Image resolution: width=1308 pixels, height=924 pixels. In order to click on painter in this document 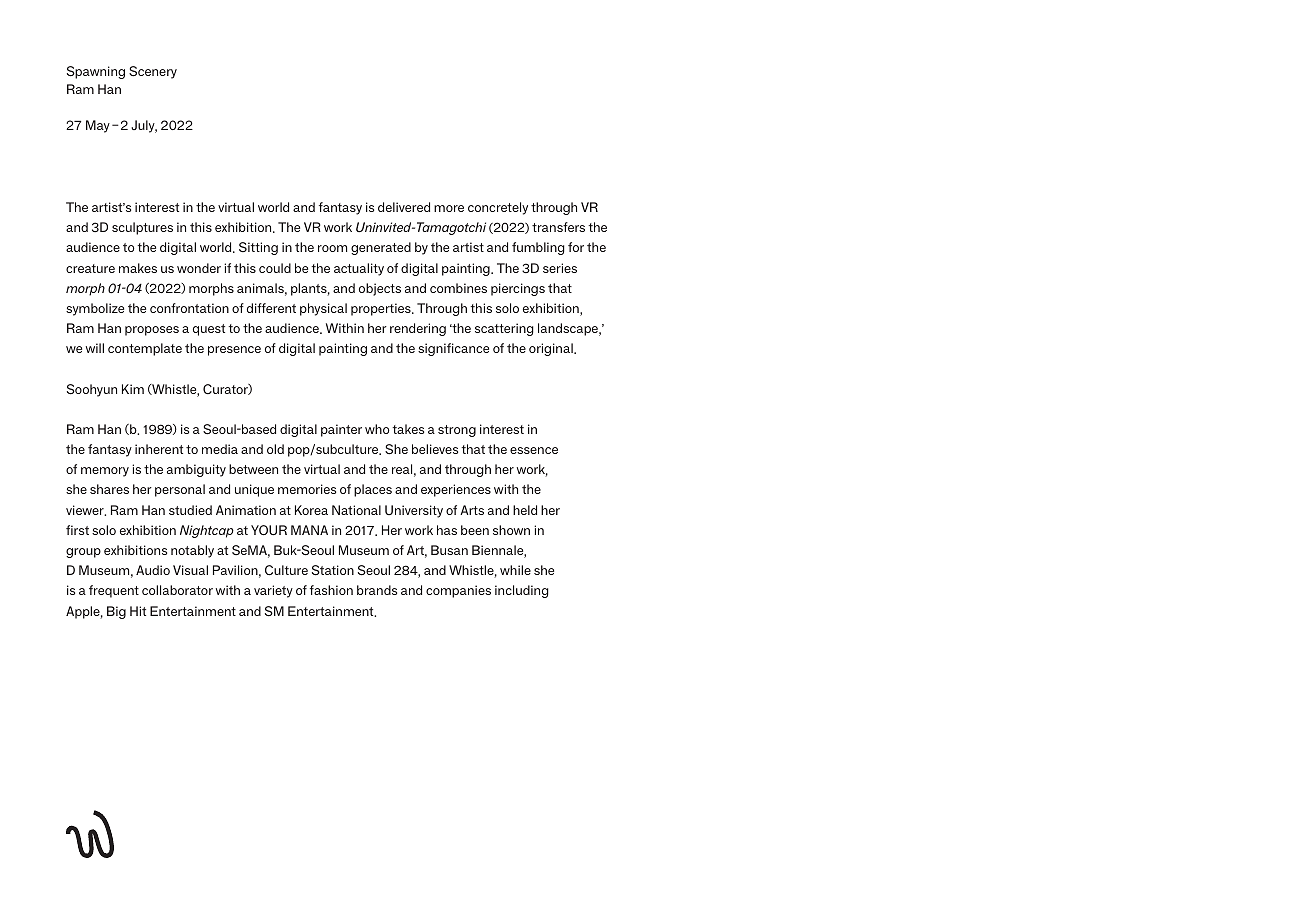, I will do `click(341, 430)`.
